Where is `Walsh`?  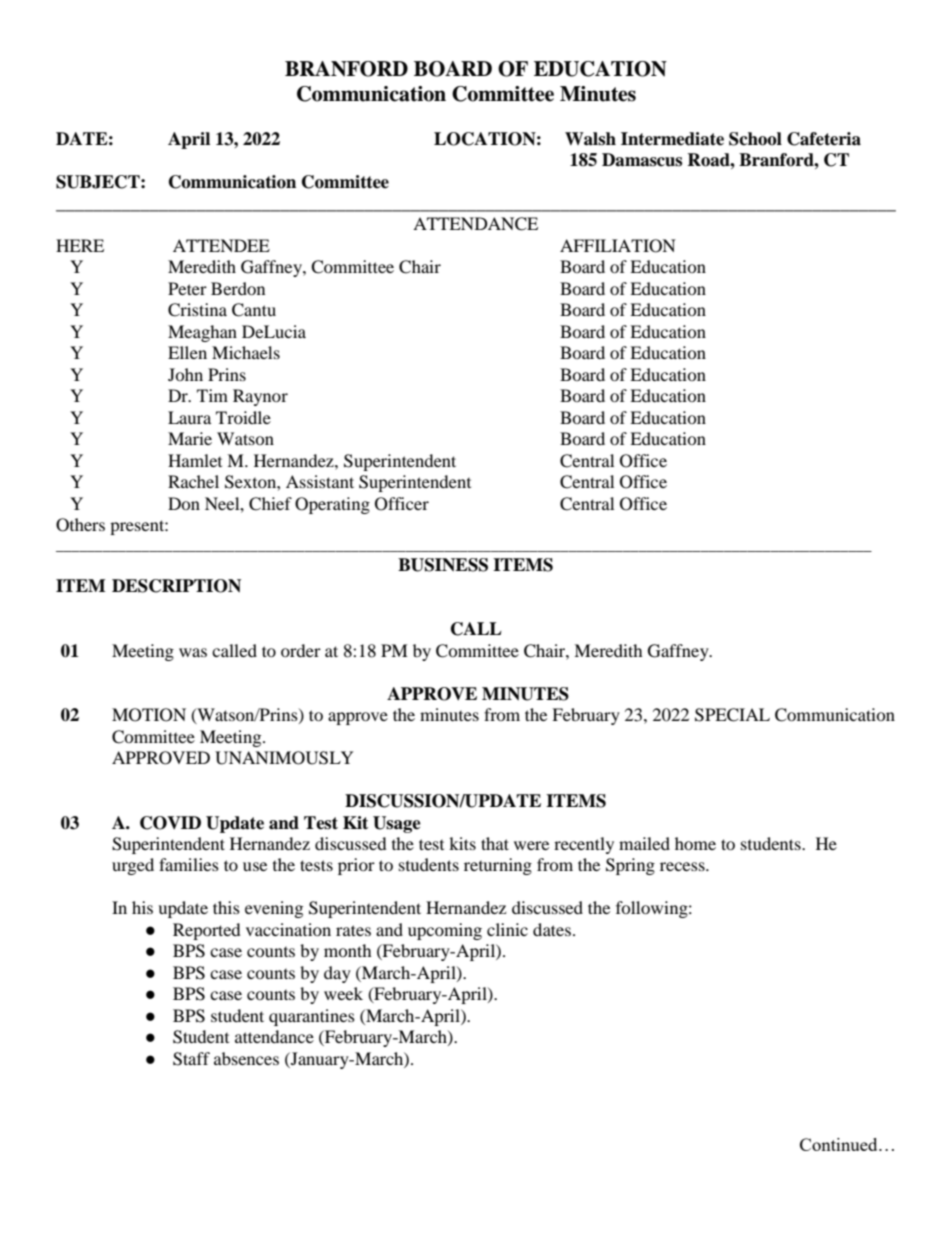
Walsh is located at coordinates (590, 139).
